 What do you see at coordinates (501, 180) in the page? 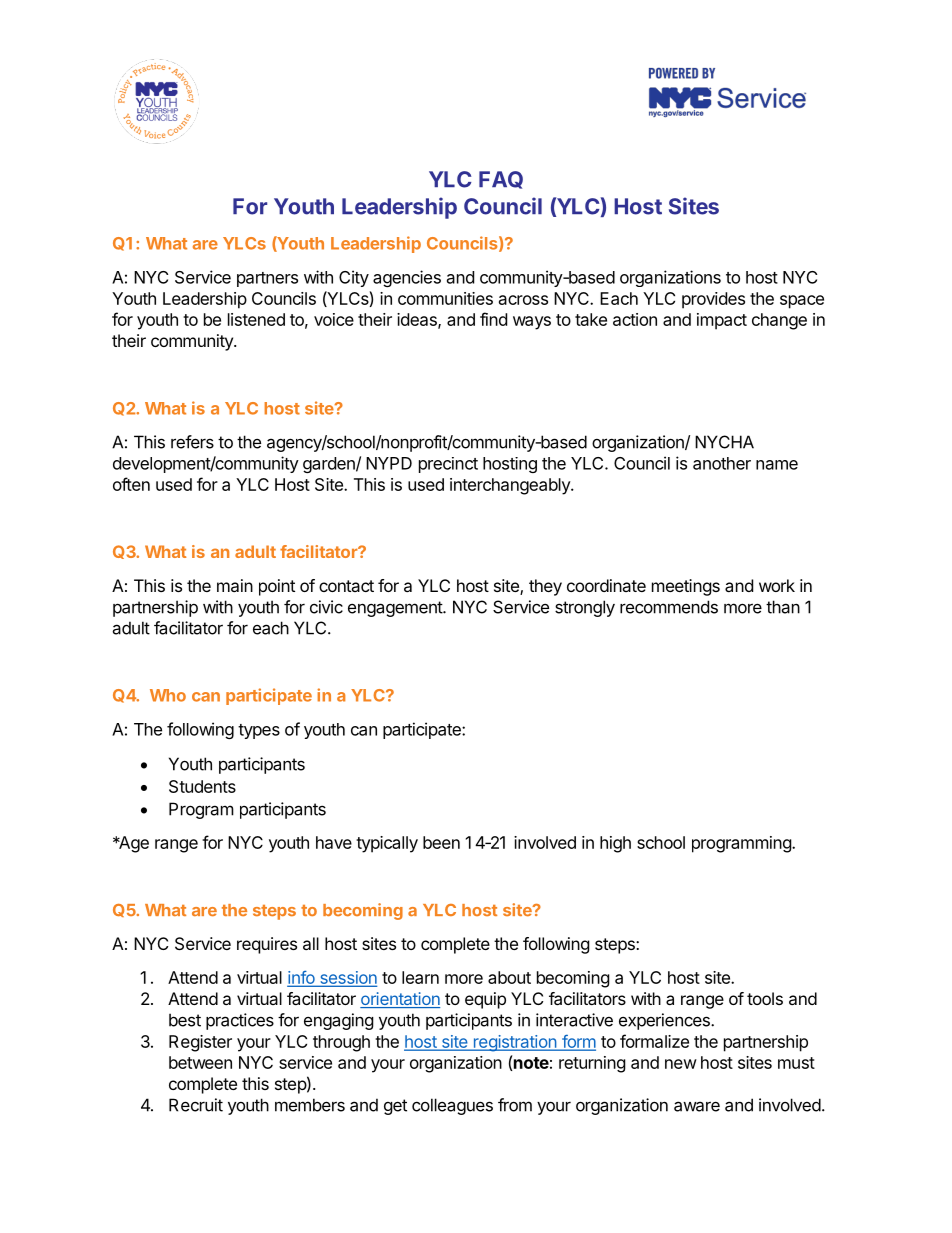
I see `FAQ` at bounding box center [501, 180].
